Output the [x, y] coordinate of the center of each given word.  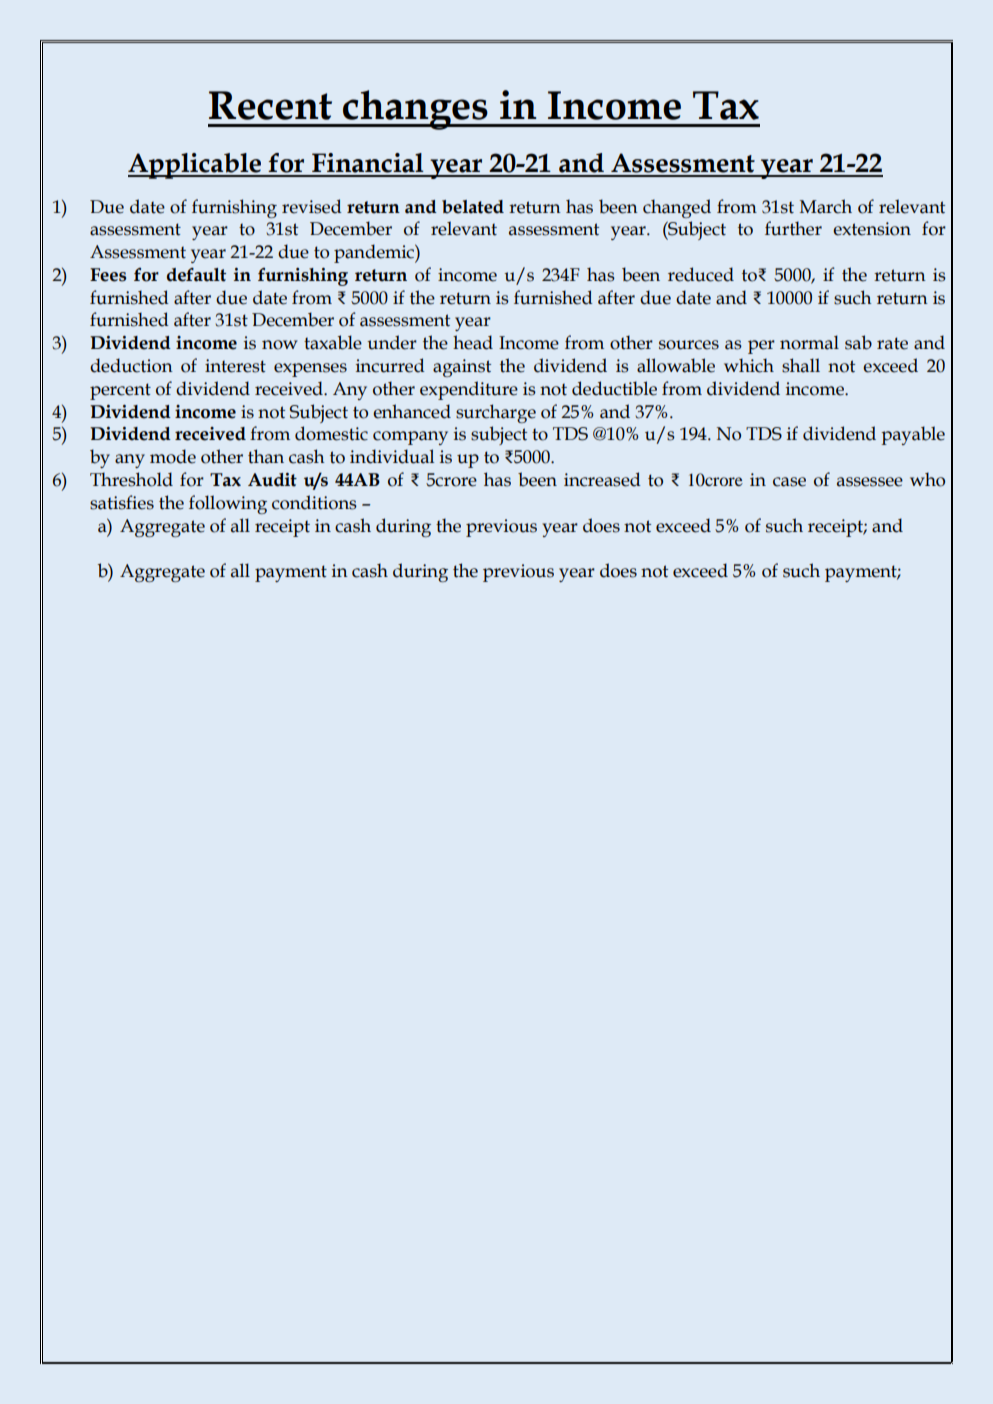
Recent [270, 105]
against [462, 368]
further [793, 228]
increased [602, 479]
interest [235, 366]
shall [801, 365]
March [826, 206]
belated [473, 207]
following [228, 504]
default [196, 274]
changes [415, 110]
